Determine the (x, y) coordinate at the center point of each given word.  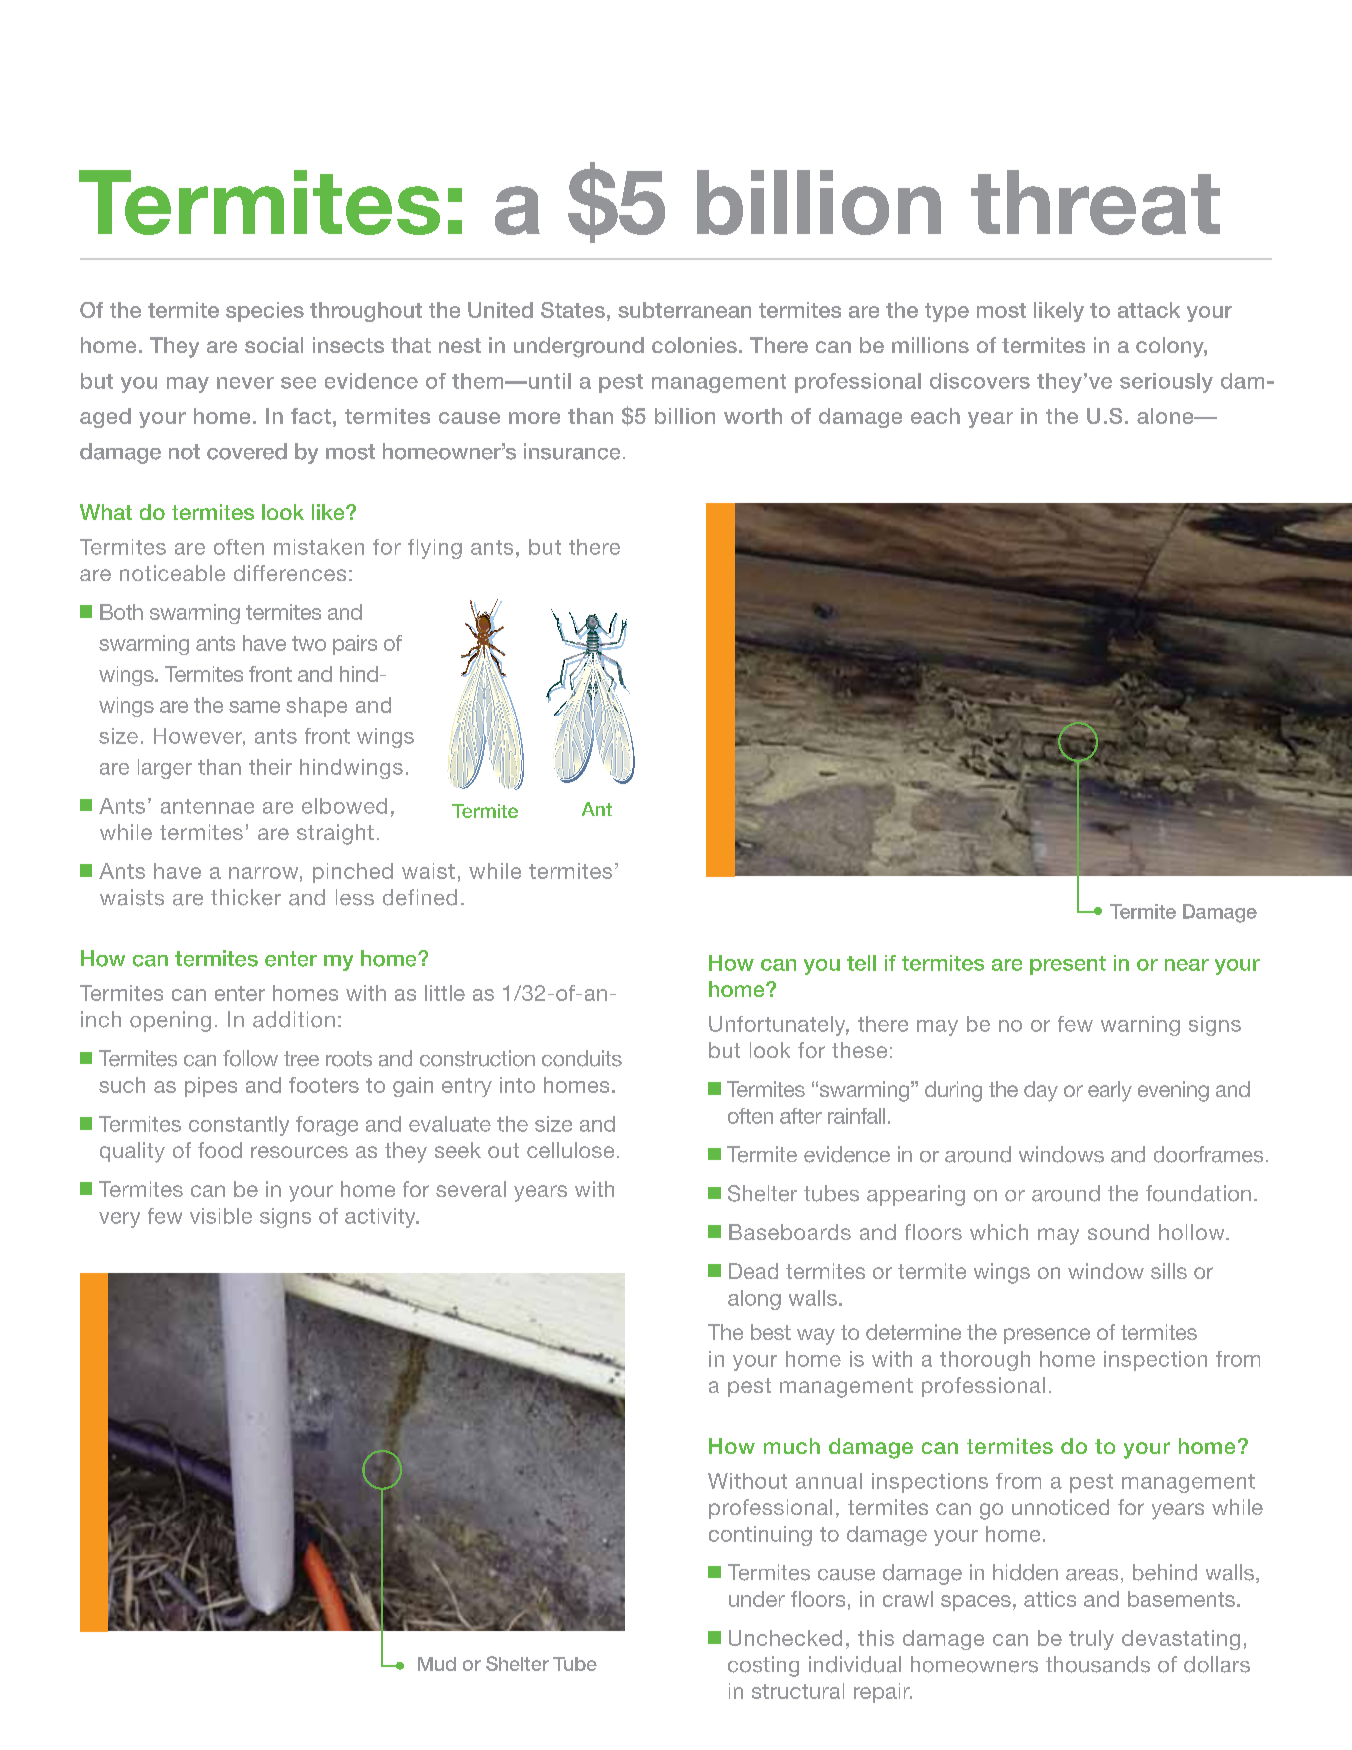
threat (1095, 202)
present (1068, 965)
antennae (207, 806)
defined (420, 897)
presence (1047, 1336)
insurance (572, 451)
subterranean (684, 310)
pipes (211, 1087)
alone (1166, 416)
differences (290, 573)
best (771, 1332)
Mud (437, 1664)
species (265, 312)
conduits (582, 1058)
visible (221, 1216)
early (1110, 1091)
